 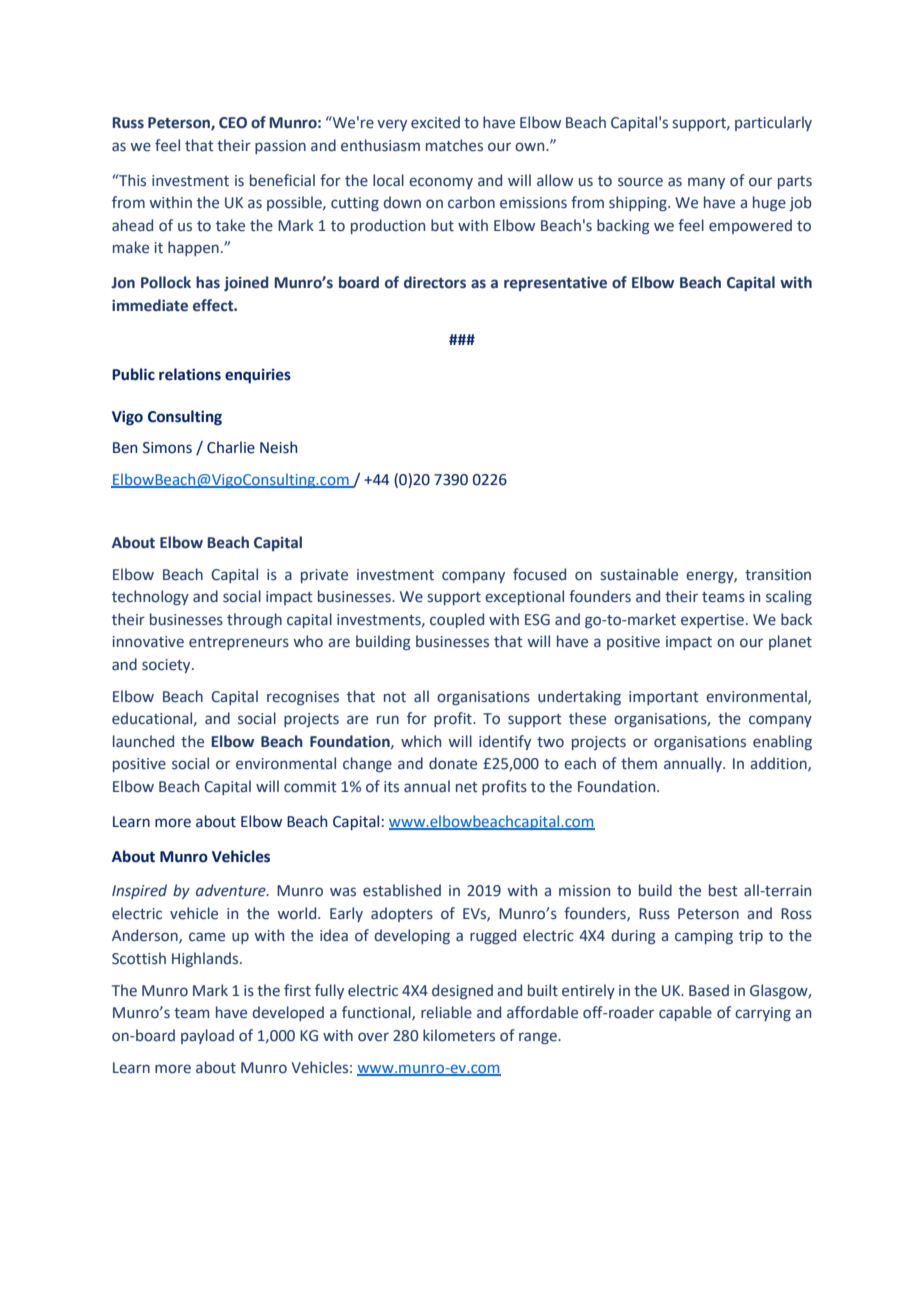 What do you see at coordinates (457, 620) in the page?
I see `coupled` at bounding box center [457, 620].
